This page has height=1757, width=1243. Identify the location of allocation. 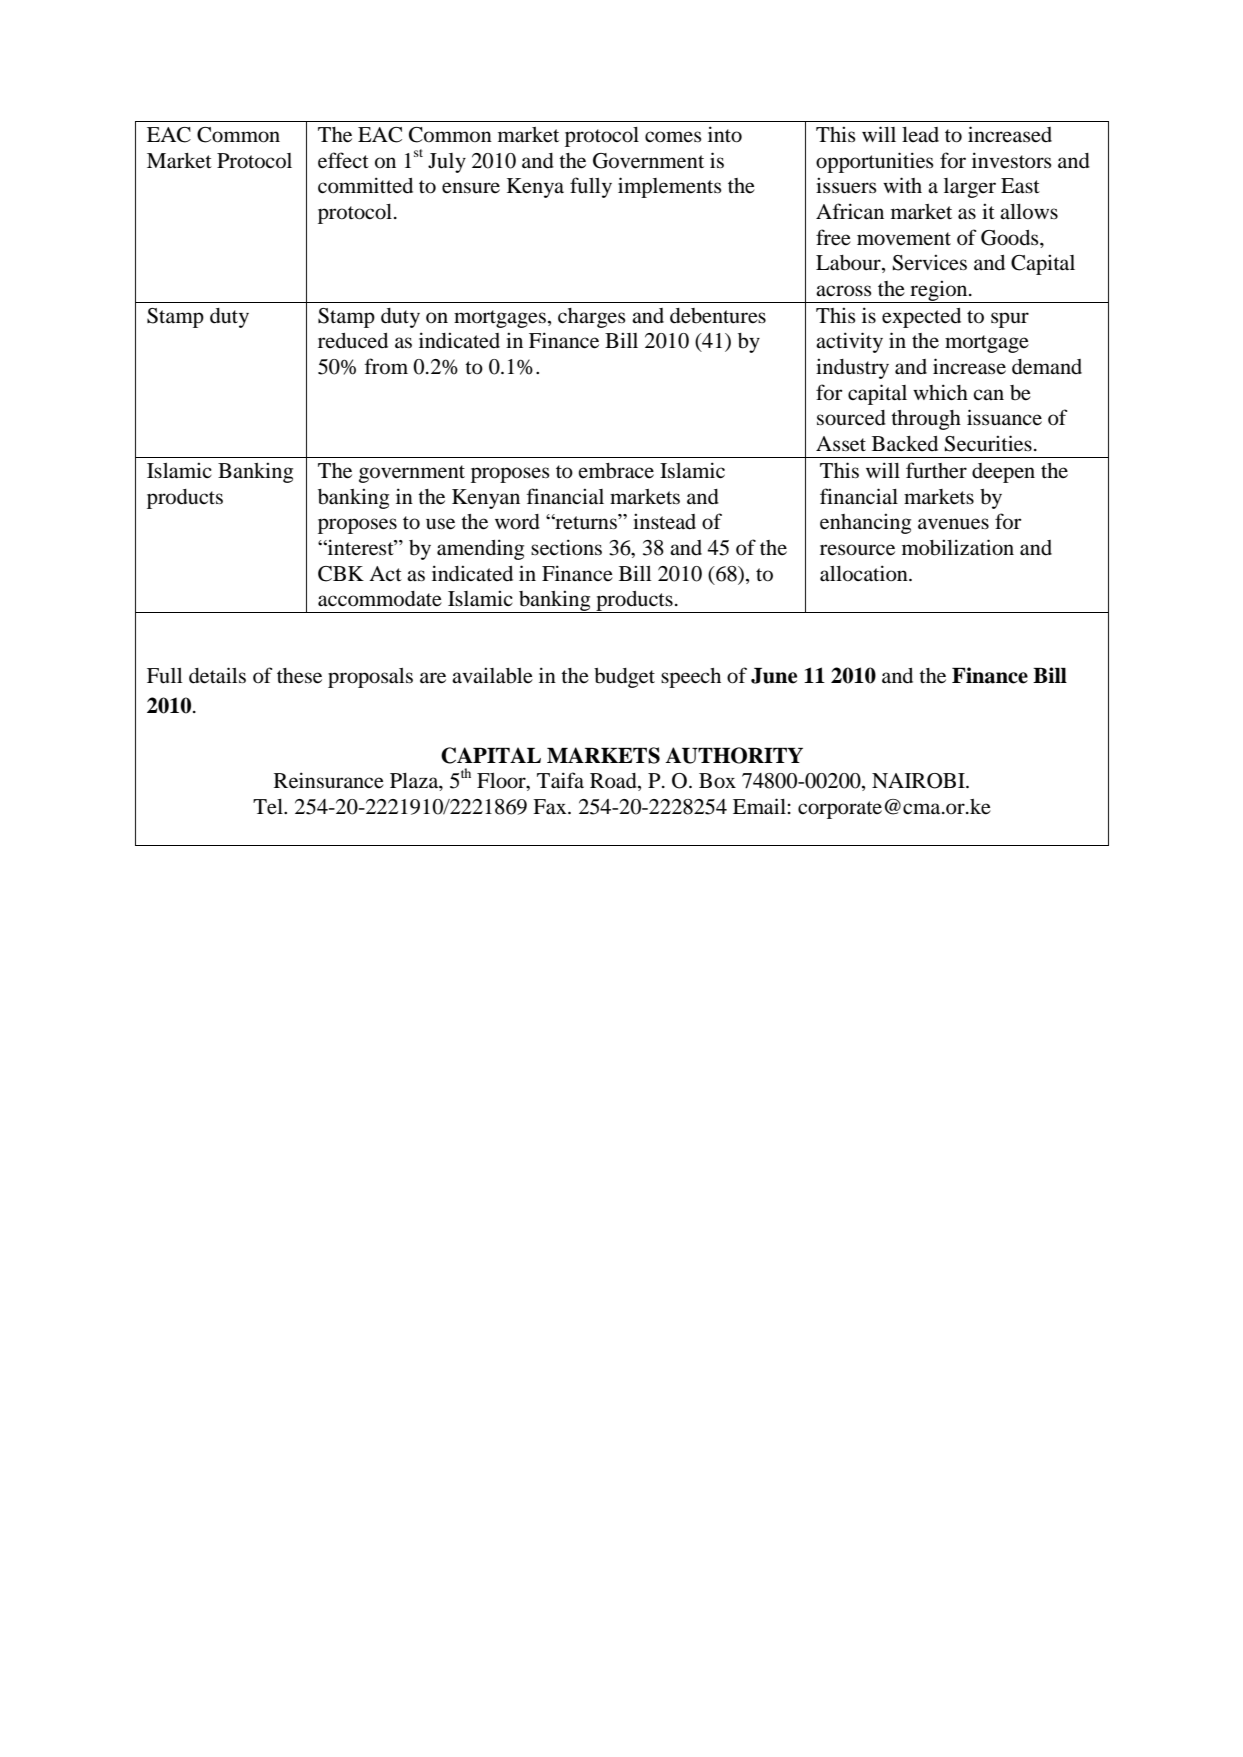
(865, 573).
